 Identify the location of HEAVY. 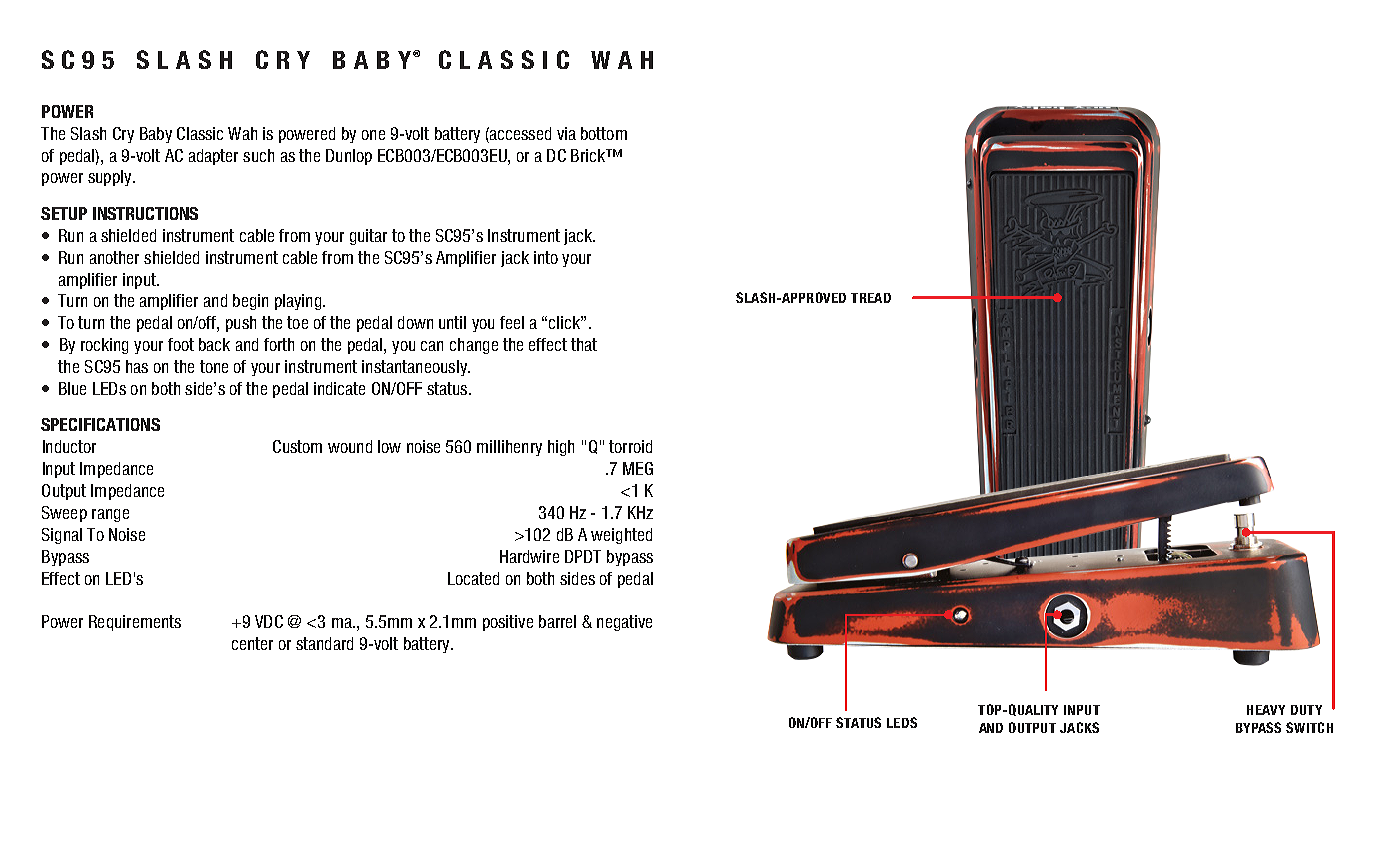
(1266, 710).
